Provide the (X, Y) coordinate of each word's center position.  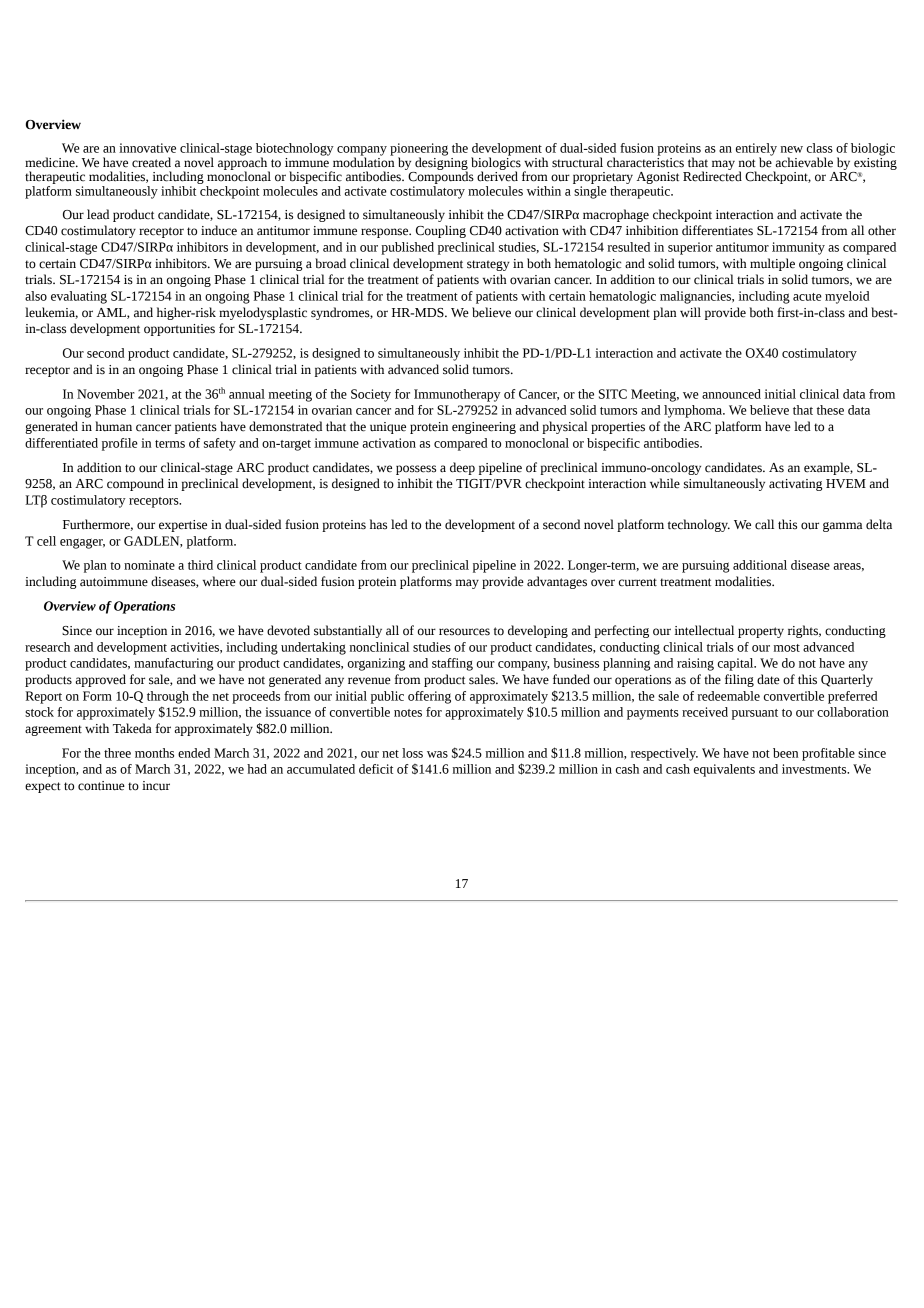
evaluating (79, 297)
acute (807, 297)
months (154, 753)
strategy (488, 265)
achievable (804, 162)
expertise (183, 526)
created (151, 162)
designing (441, 163)
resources (464, 632)
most (786, 648)
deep (462, 468)
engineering (484, 428)
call (764, 524)
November (106, 394)
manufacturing (173, 664)
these (830, 410)
